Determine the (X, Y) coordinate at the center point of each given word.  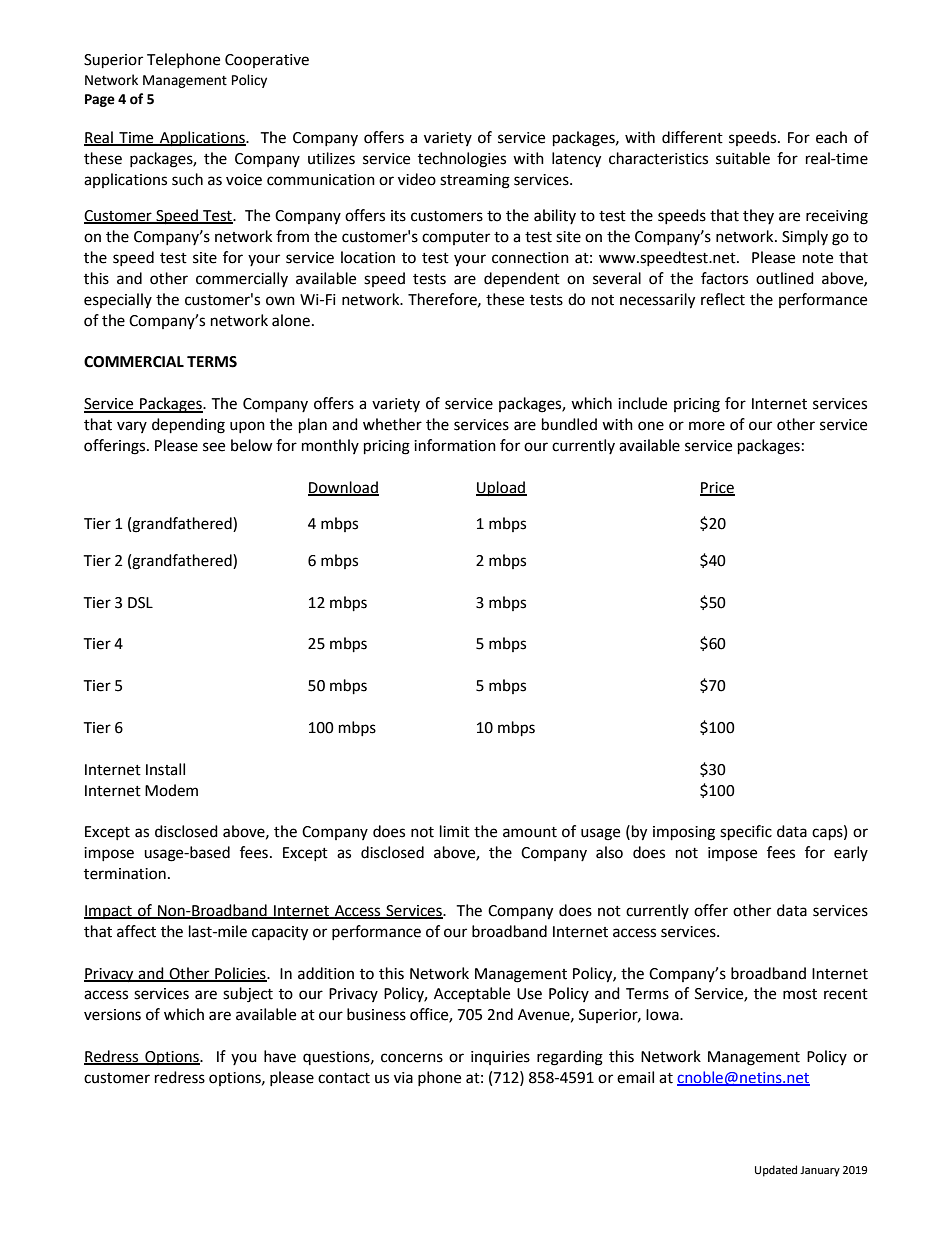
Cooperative (267, 61)
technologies (462, 160)
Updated (776, 1171)
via (403, 1078)
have (280, 1056)
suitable (743, 158)
